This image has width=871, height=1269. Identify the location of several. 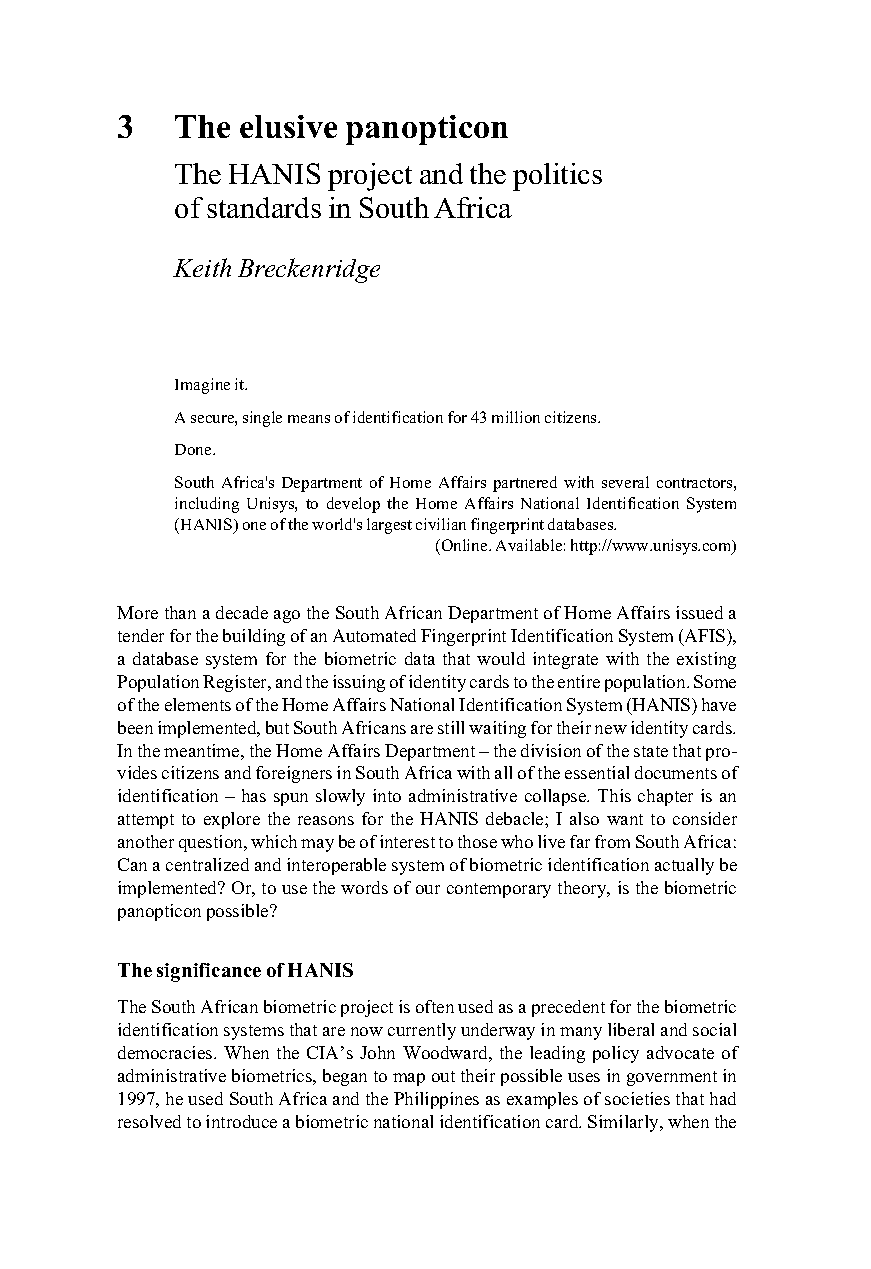
(625, 482).
